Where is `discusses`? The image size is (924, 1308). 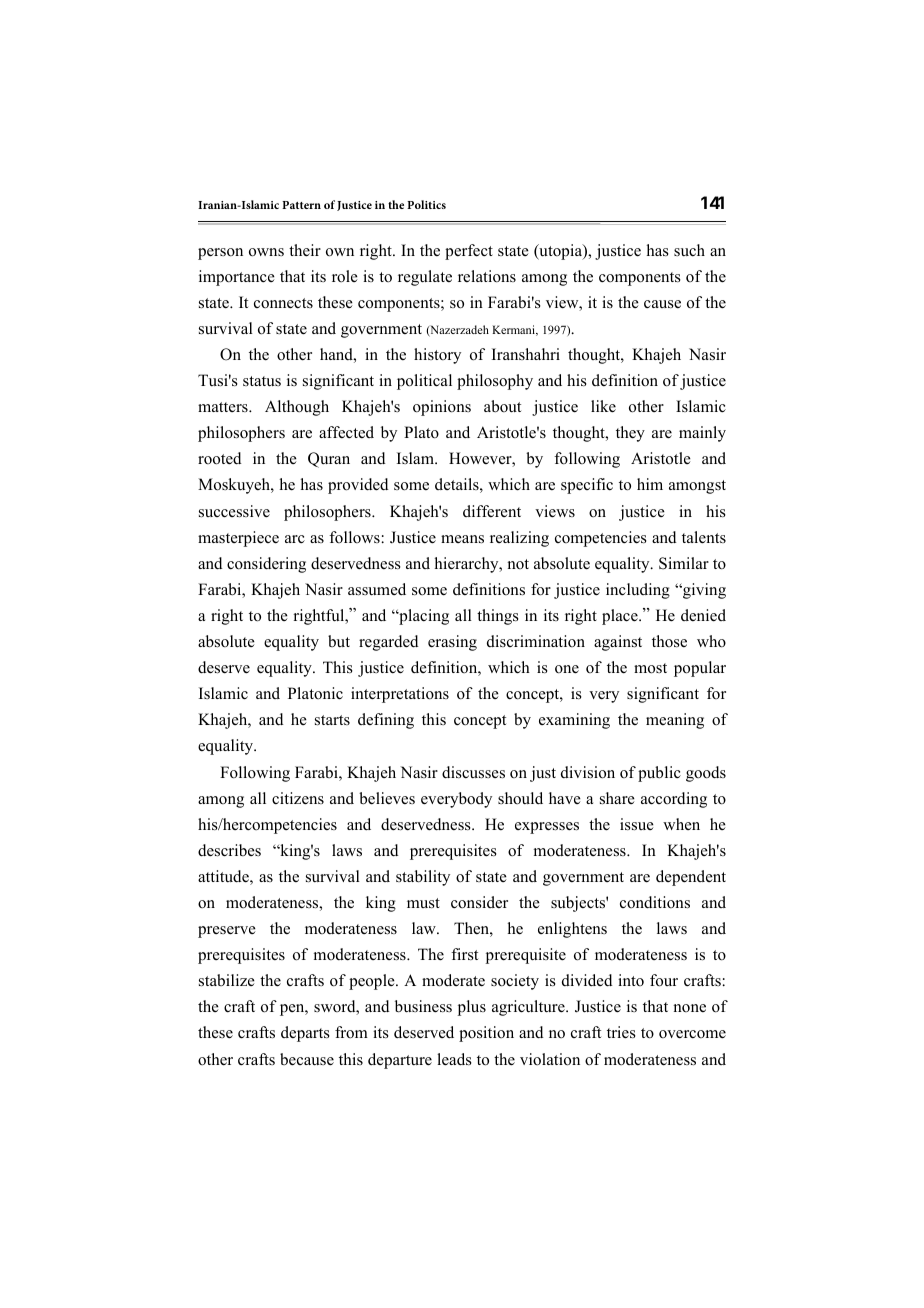
discusses is located at coordinates (473, 772).
